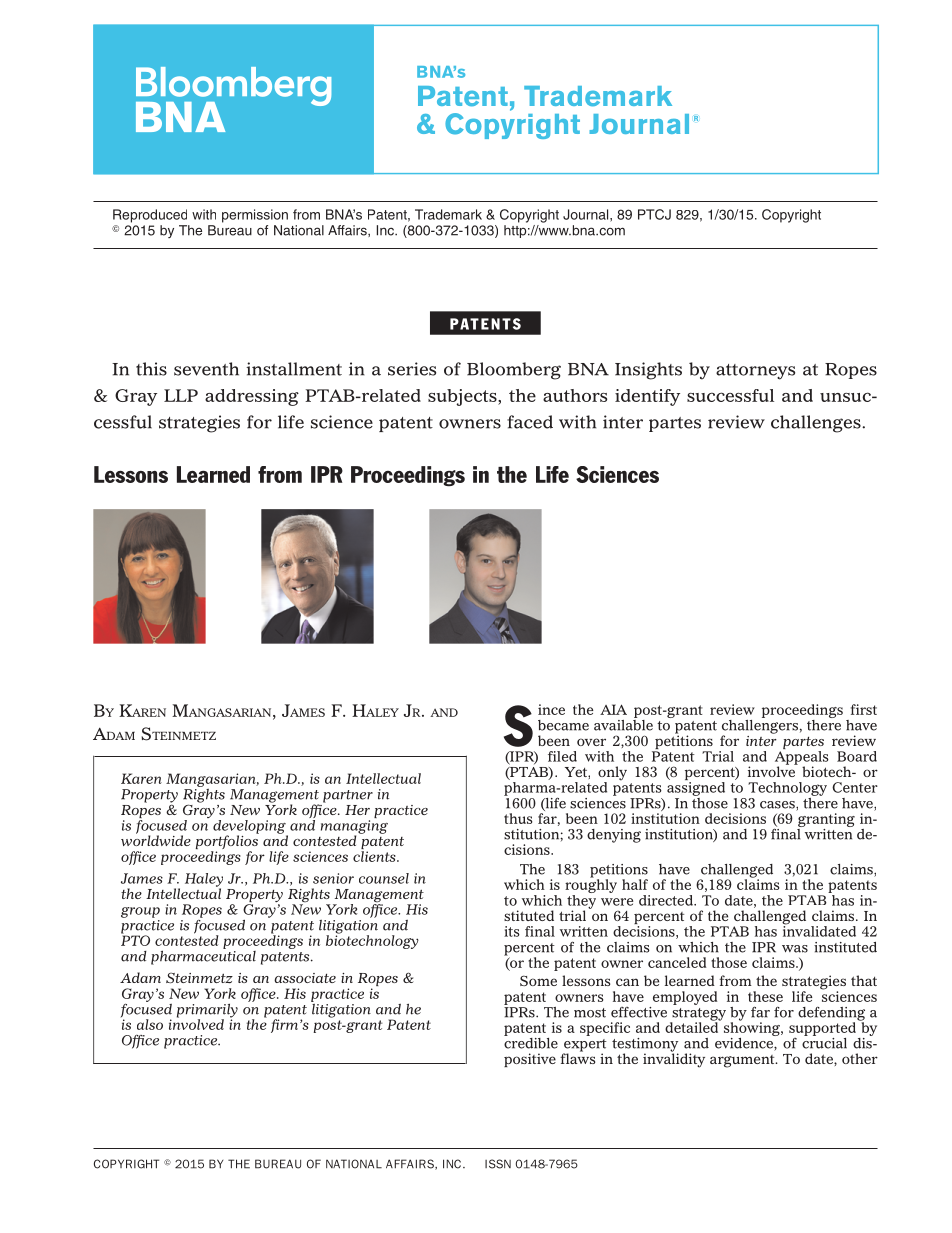 Image resolution: width=952 pixels, height=1233 pixels. I want to click on challenges, so click(817, 424).
